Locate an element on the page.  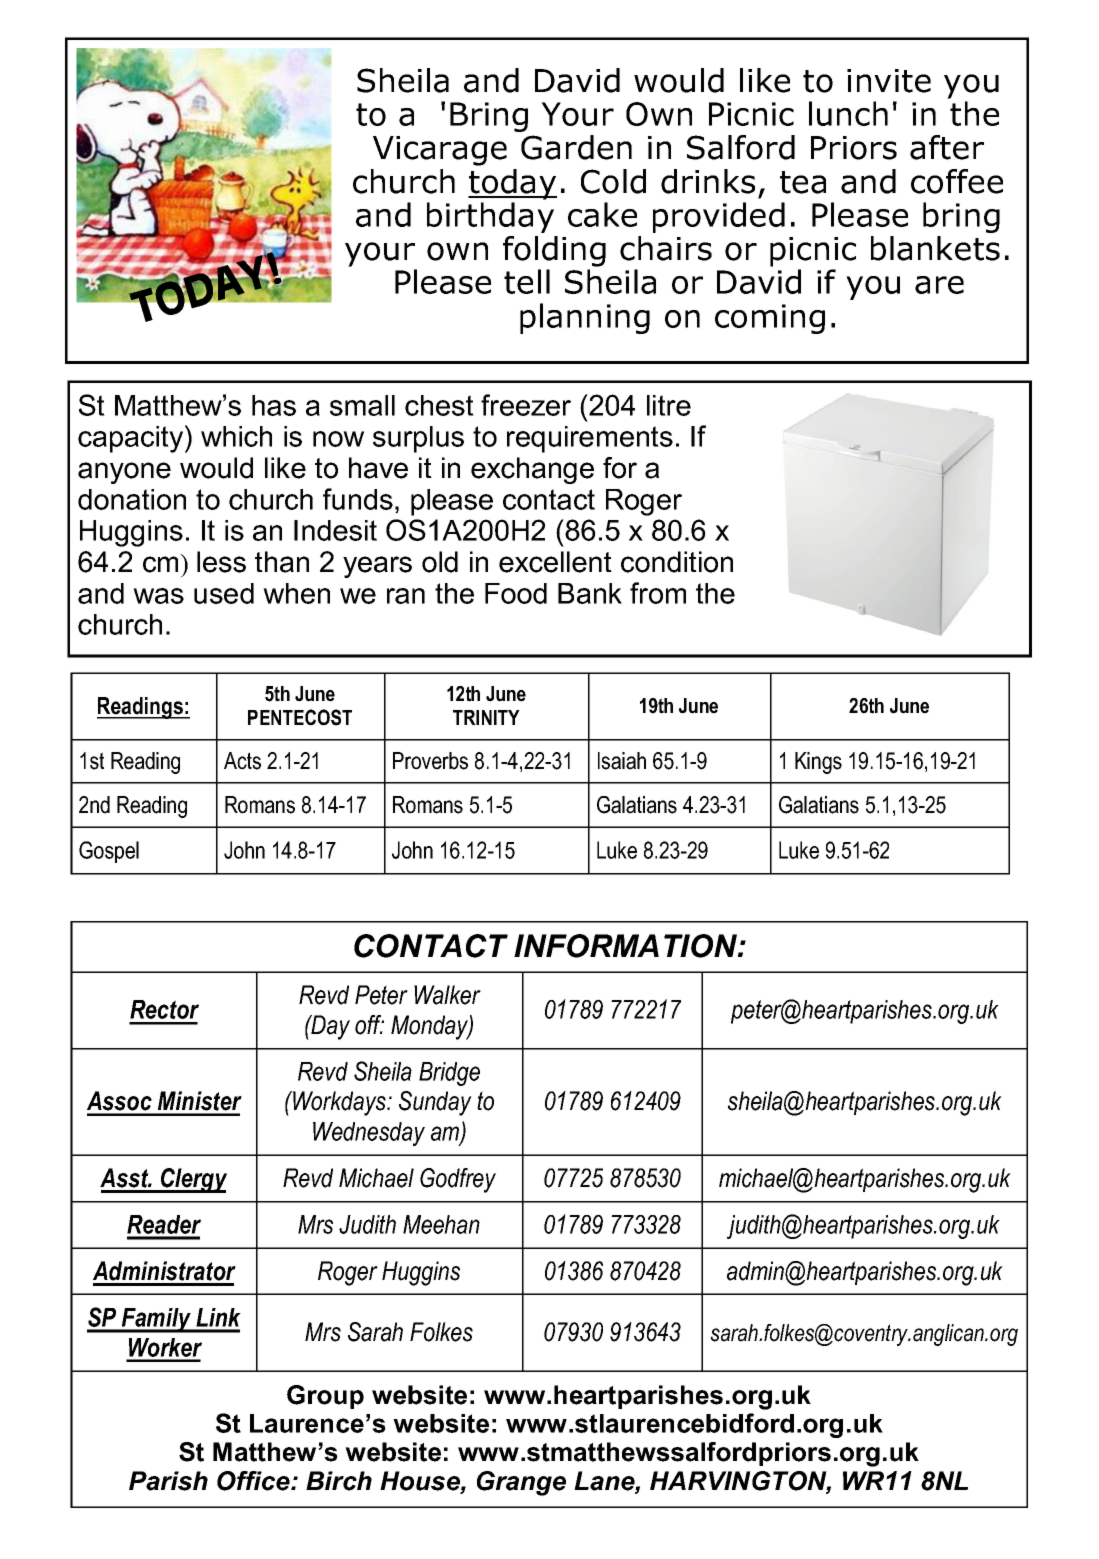
Godfrey is located at coordinates (458, 1180).
